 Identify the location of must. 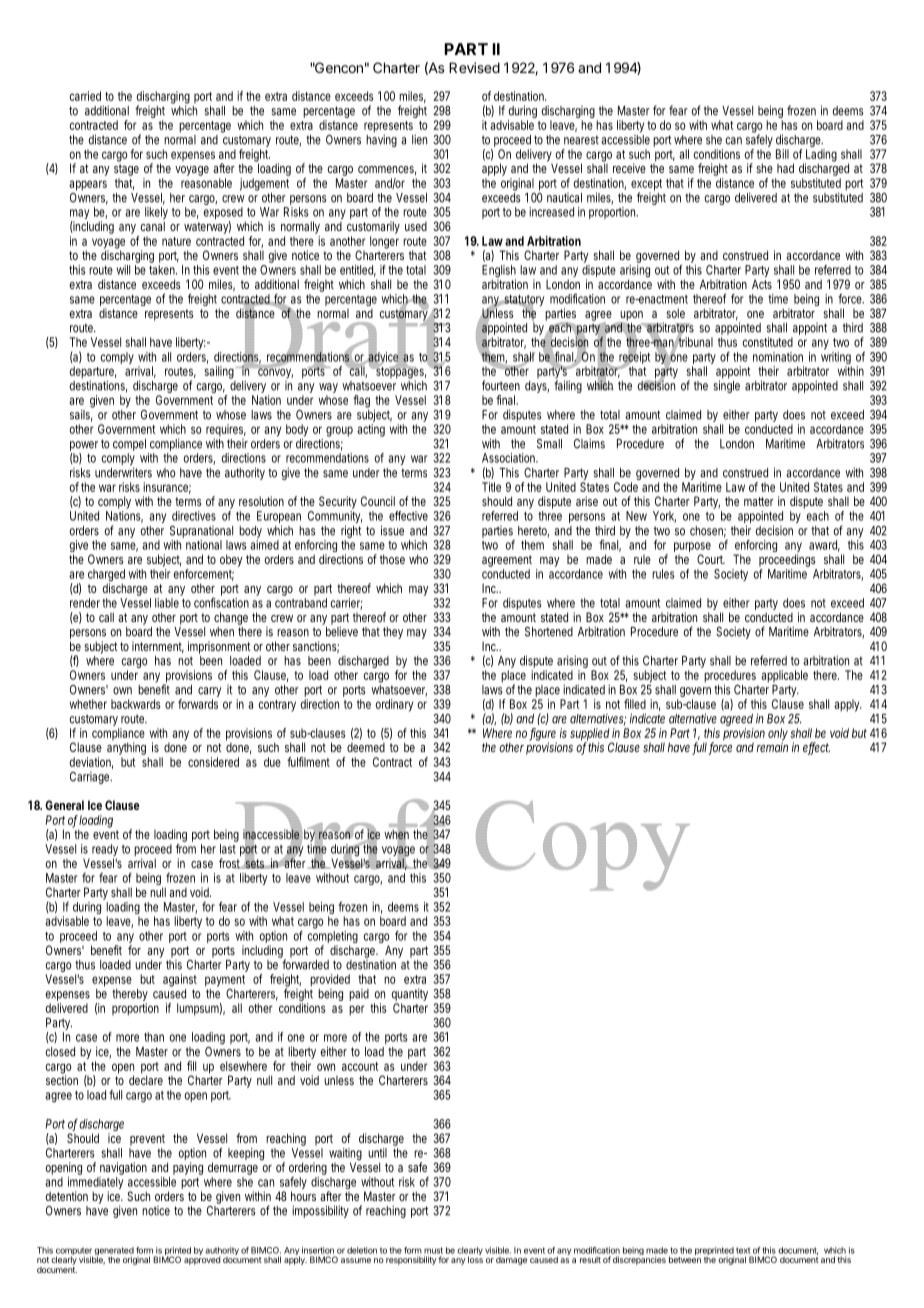
(433, 1250).
